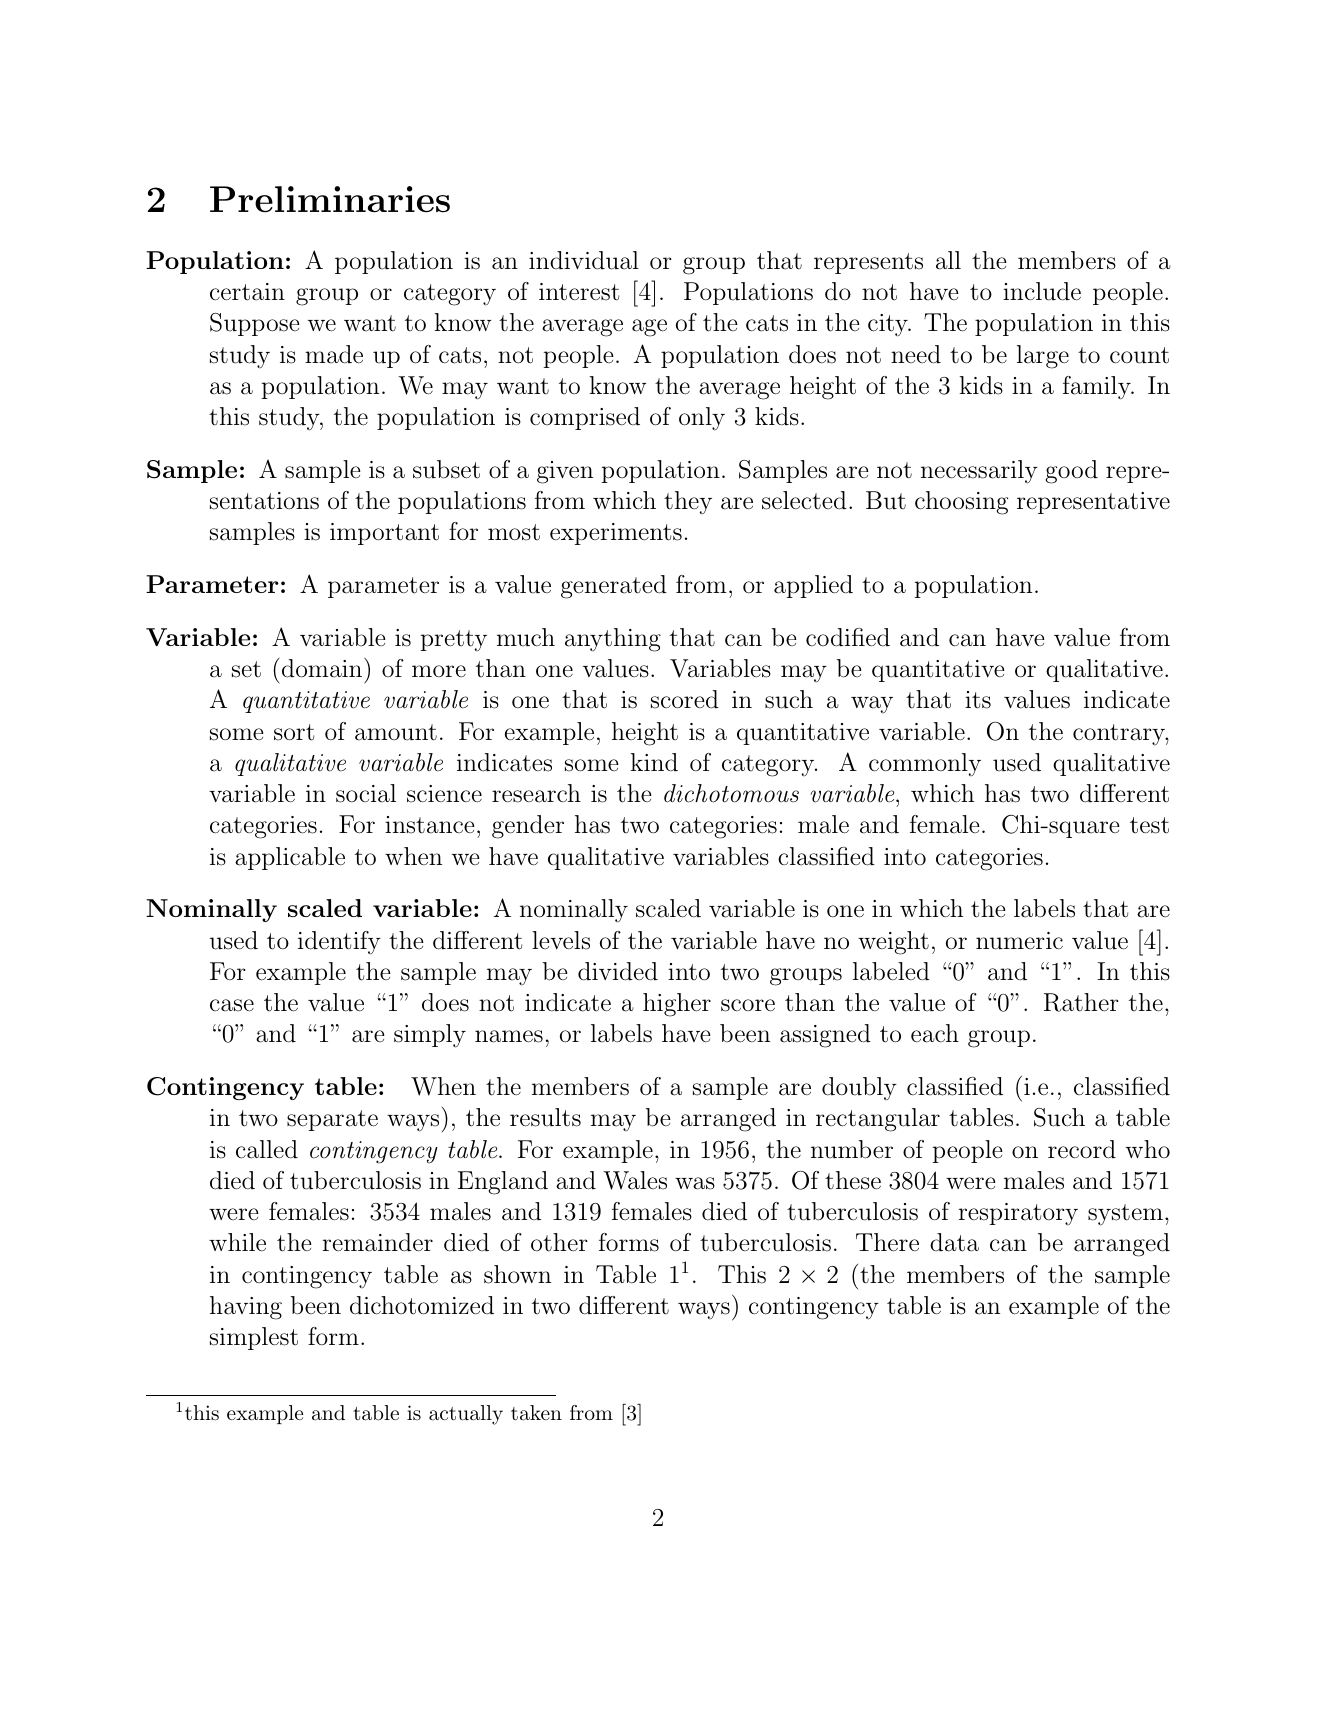  Describe the element at coordinates (1149, 825) in the screenshot. I see `test` at that location.
